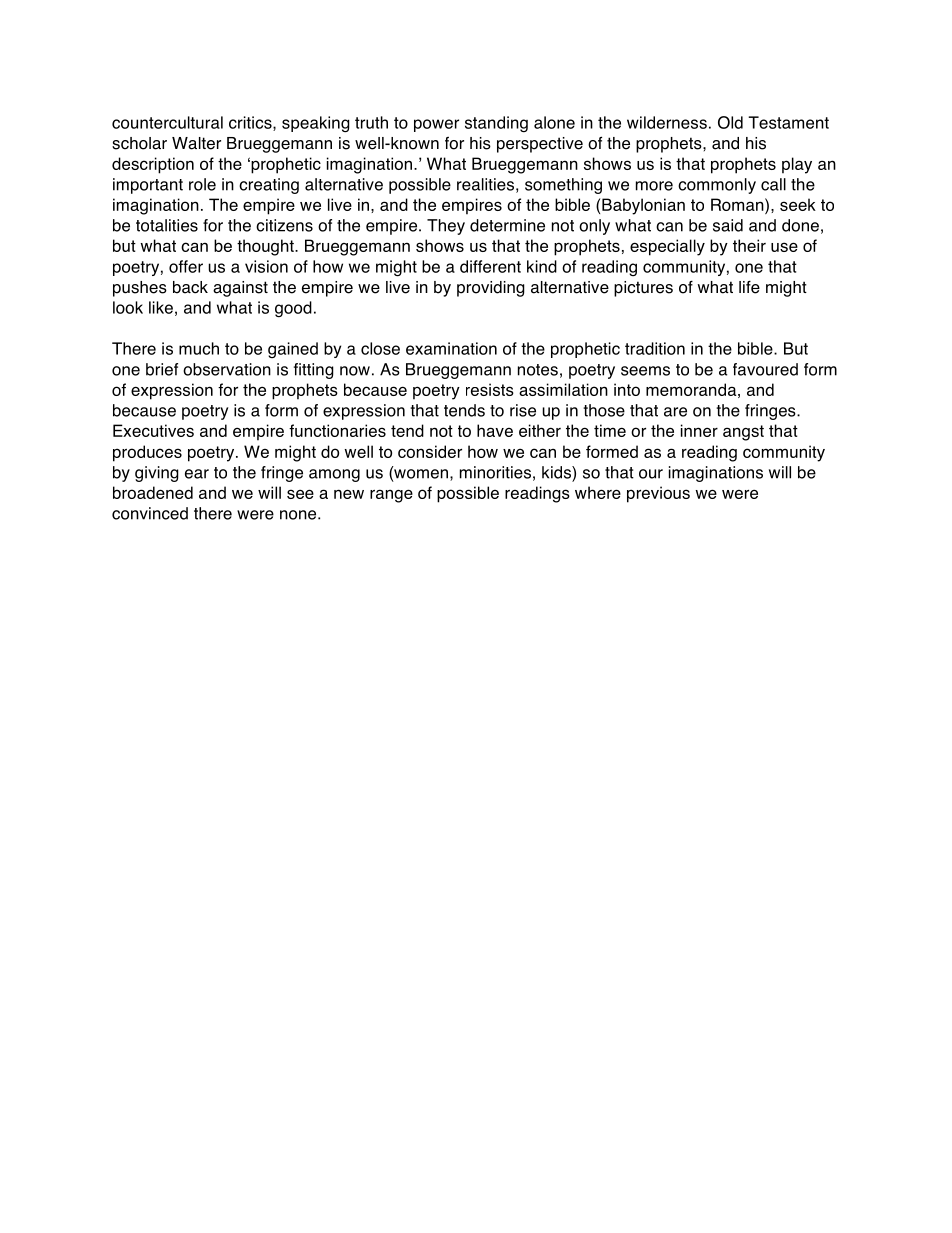 The width and height of the screenshot is (952, 1233). What do you see at coordinates (153, 492) in the screenshot?
I see `broadened` at bounding box center [153, 492].
